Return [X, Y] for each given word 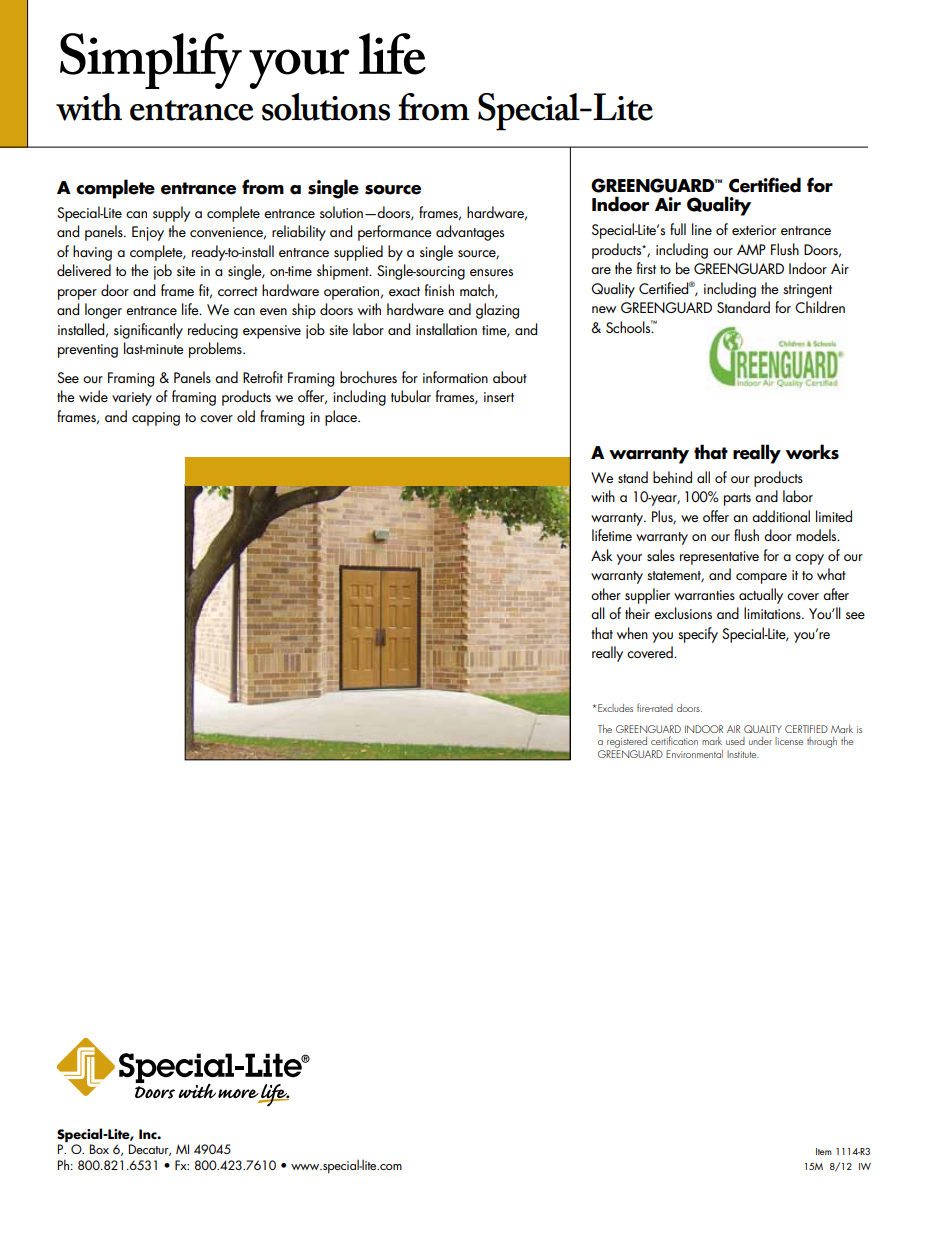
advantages [470, 233]
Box [99, 1149]
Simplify [151, 61]
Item [824, 1151]
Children [820, 307]
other [606, 594]
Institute [743, 754]
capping [156, 419]
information [455, 377]
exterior [754, 230]
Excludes [615, 708]
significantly [148, 331]
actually [761, 596]
